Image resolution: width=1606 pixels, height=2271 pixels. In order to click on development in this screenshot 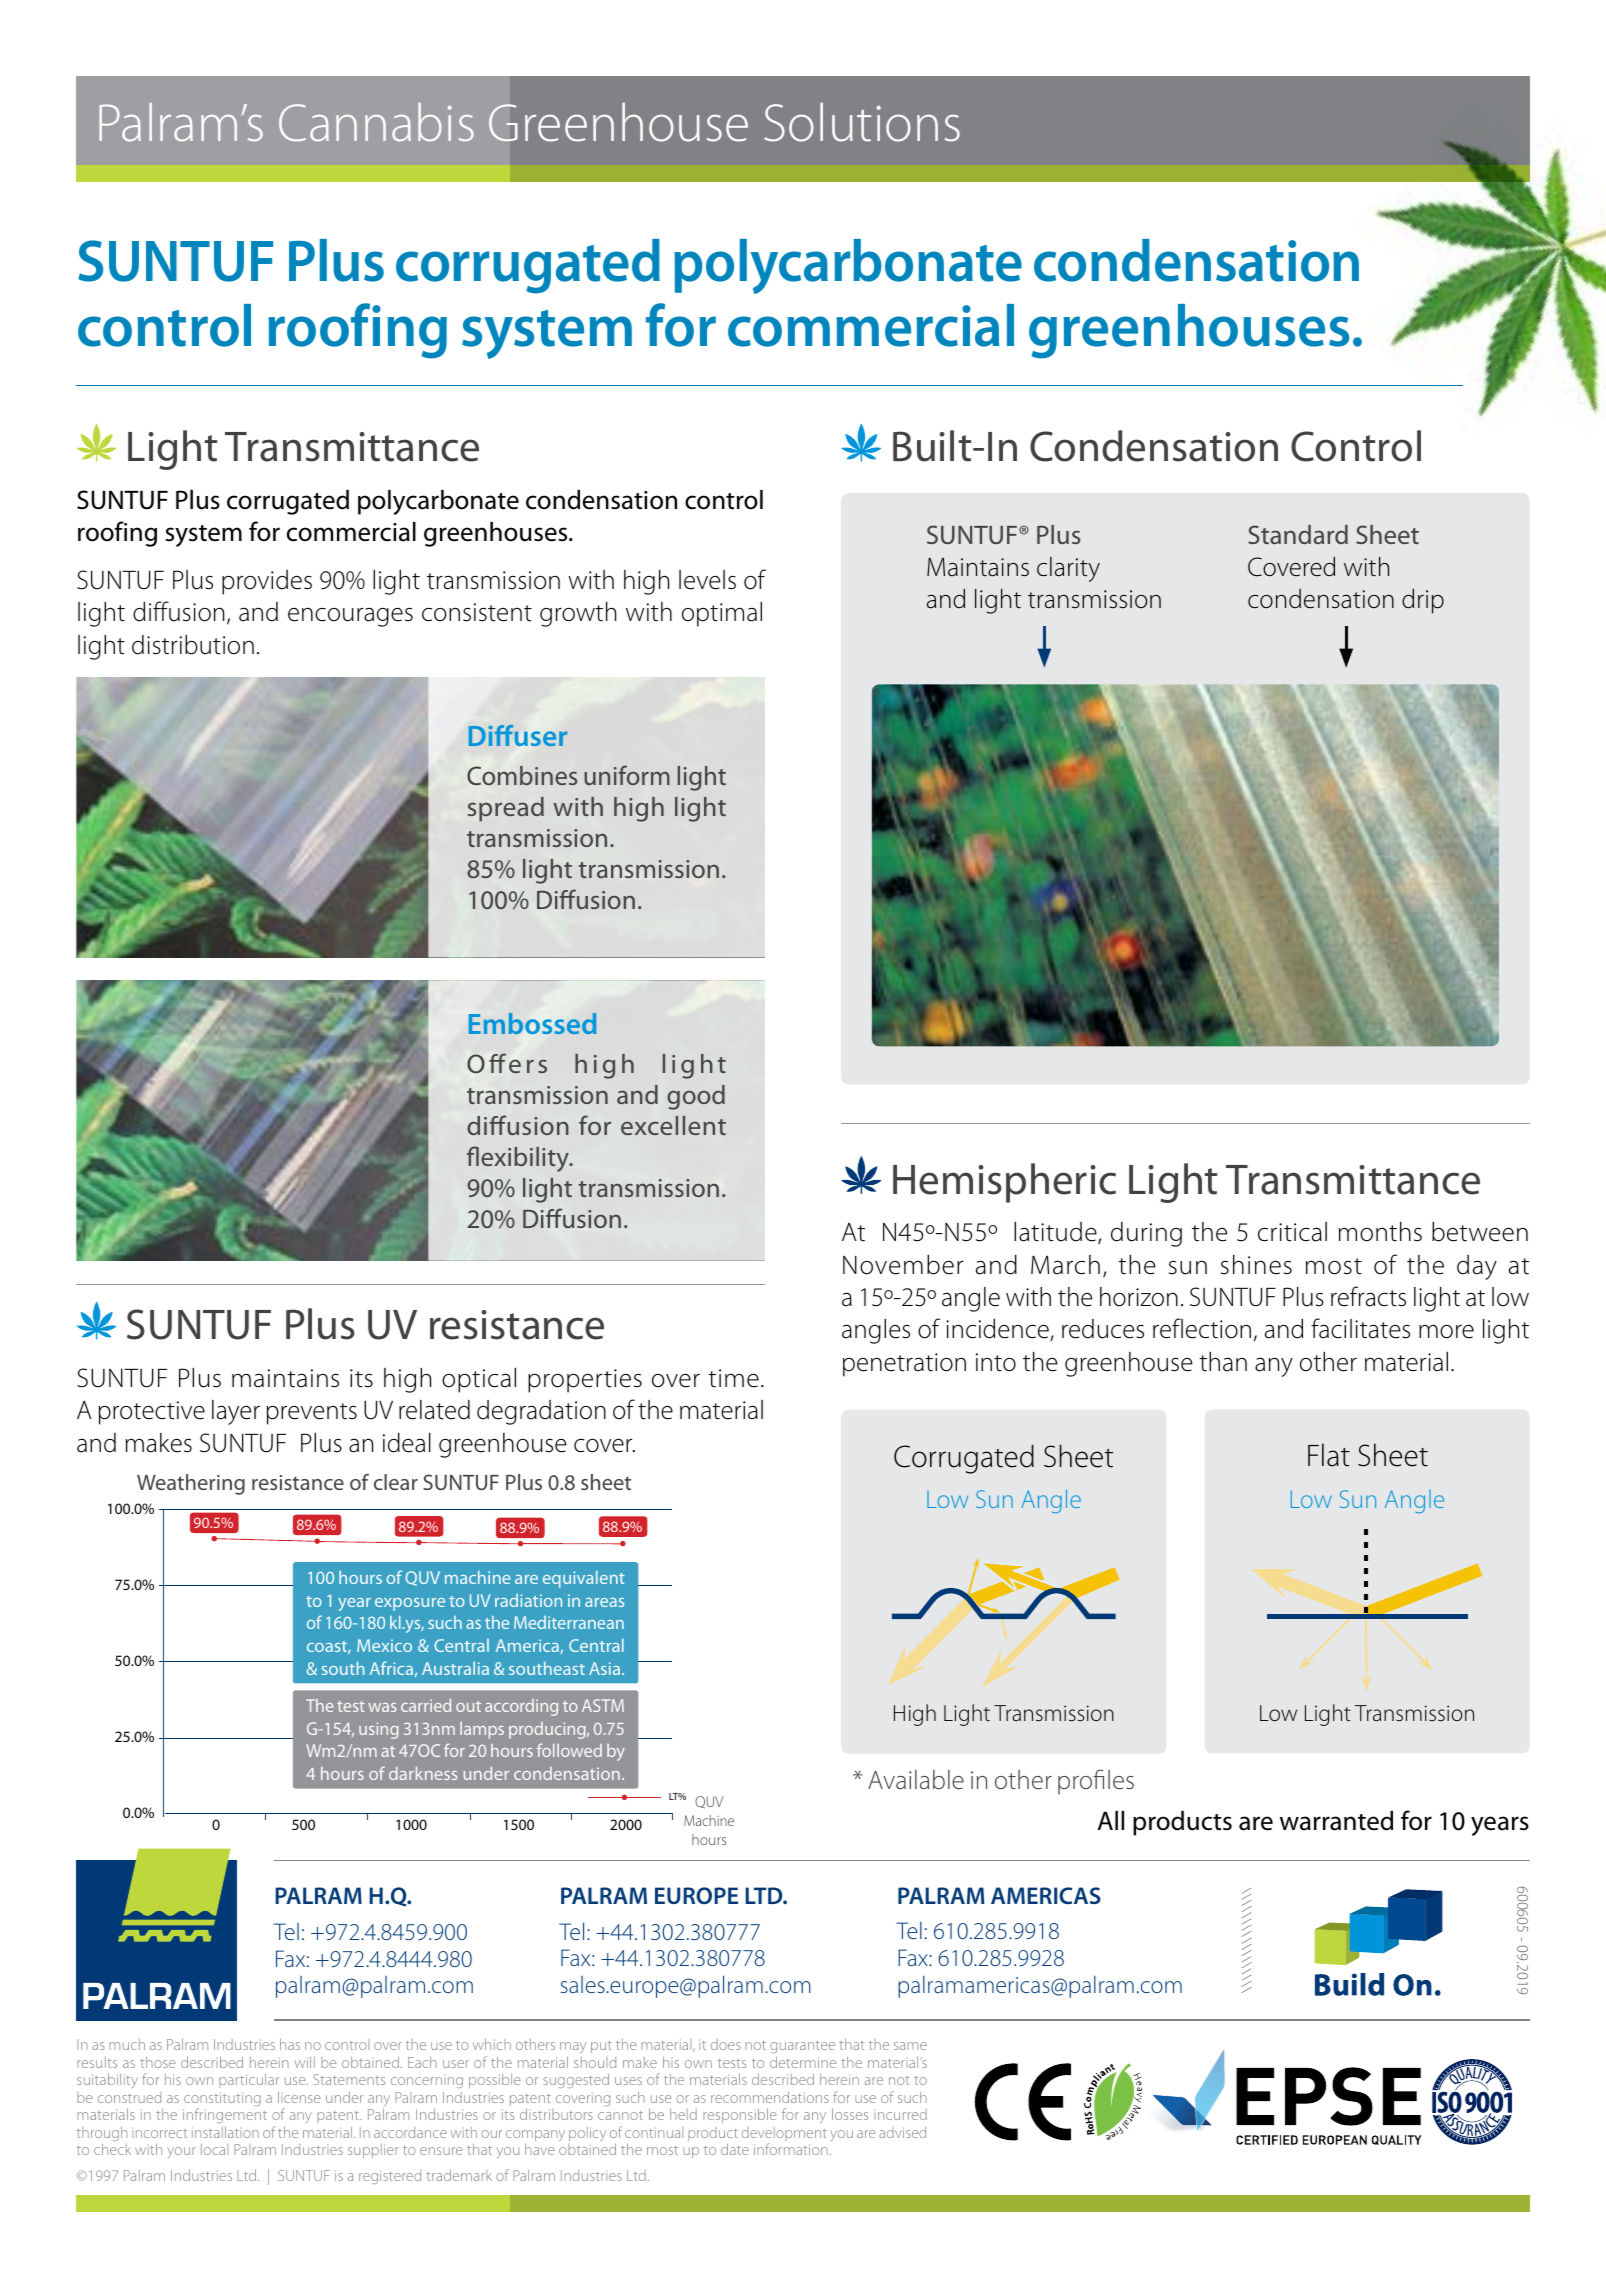, I will do `click(784, 2135)`.
